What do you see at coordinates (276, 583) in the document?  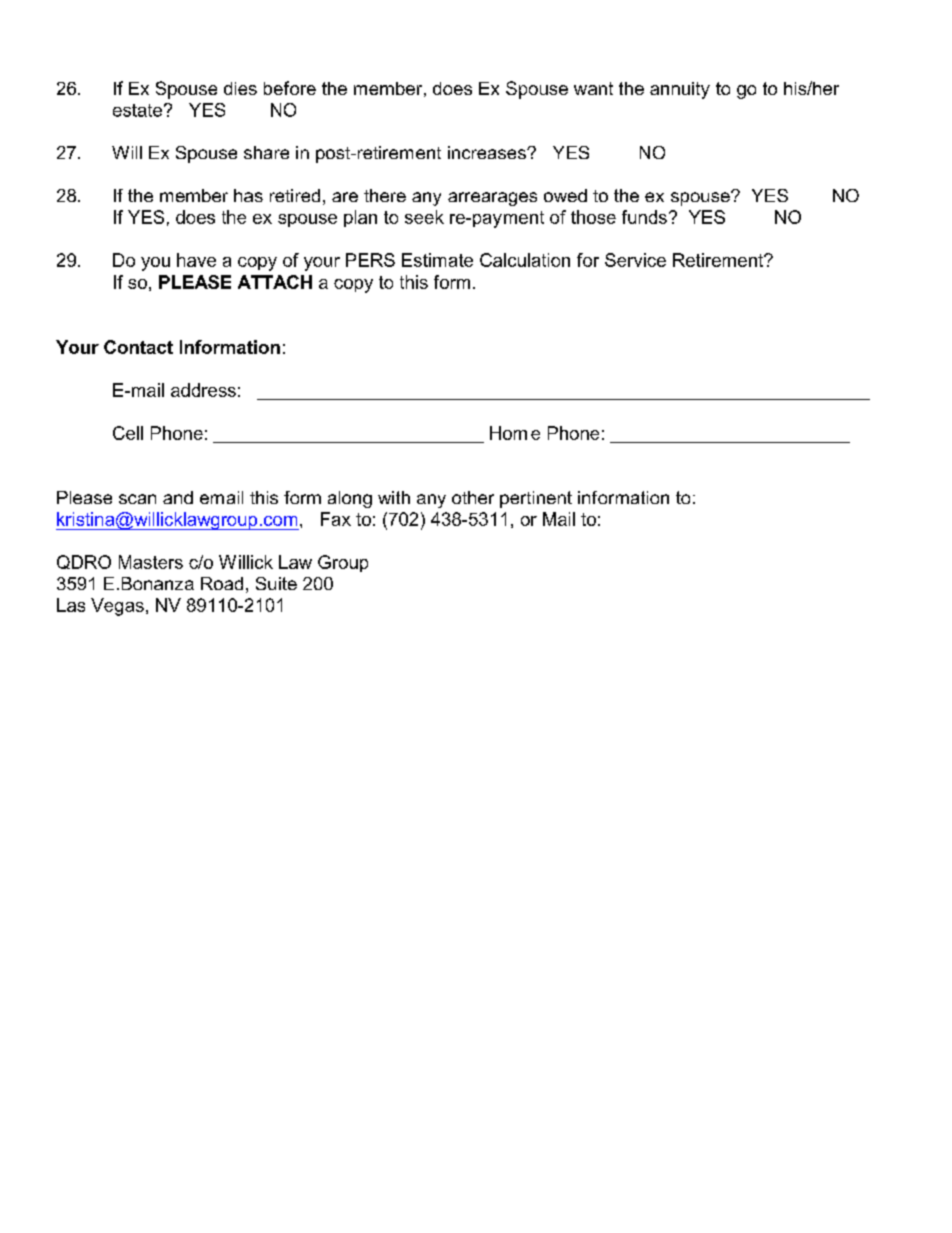 I see `Suite` at bounding box center [276, 583].
